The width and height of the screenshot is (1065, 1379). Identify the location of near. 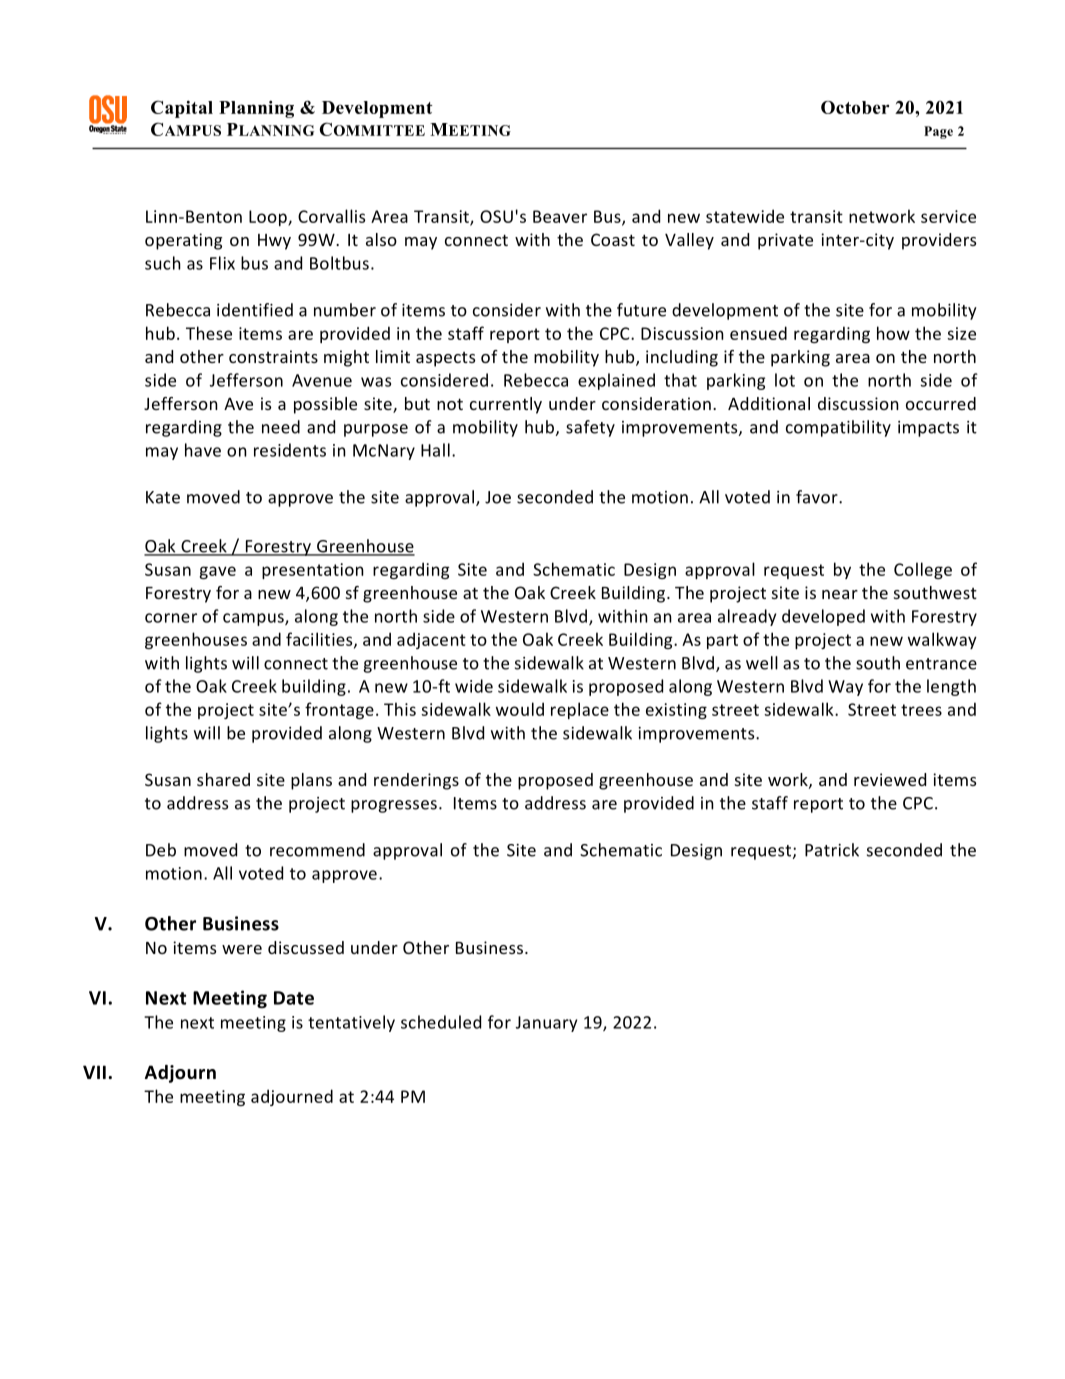
(840, 594).
